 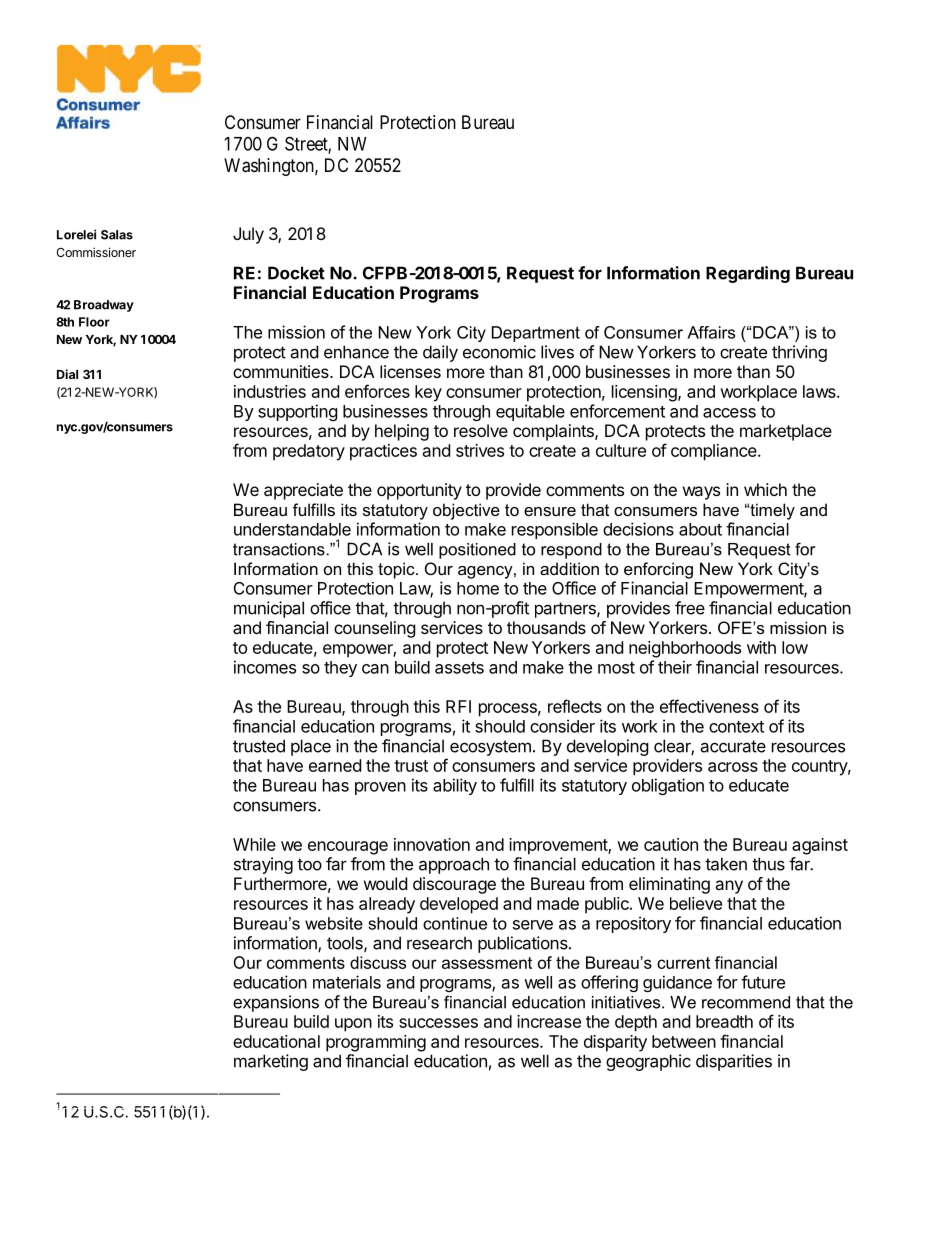 What do you see at coordinates (658, 570) in the image?
I see `enforcing` at bounding box center [658, 570].
